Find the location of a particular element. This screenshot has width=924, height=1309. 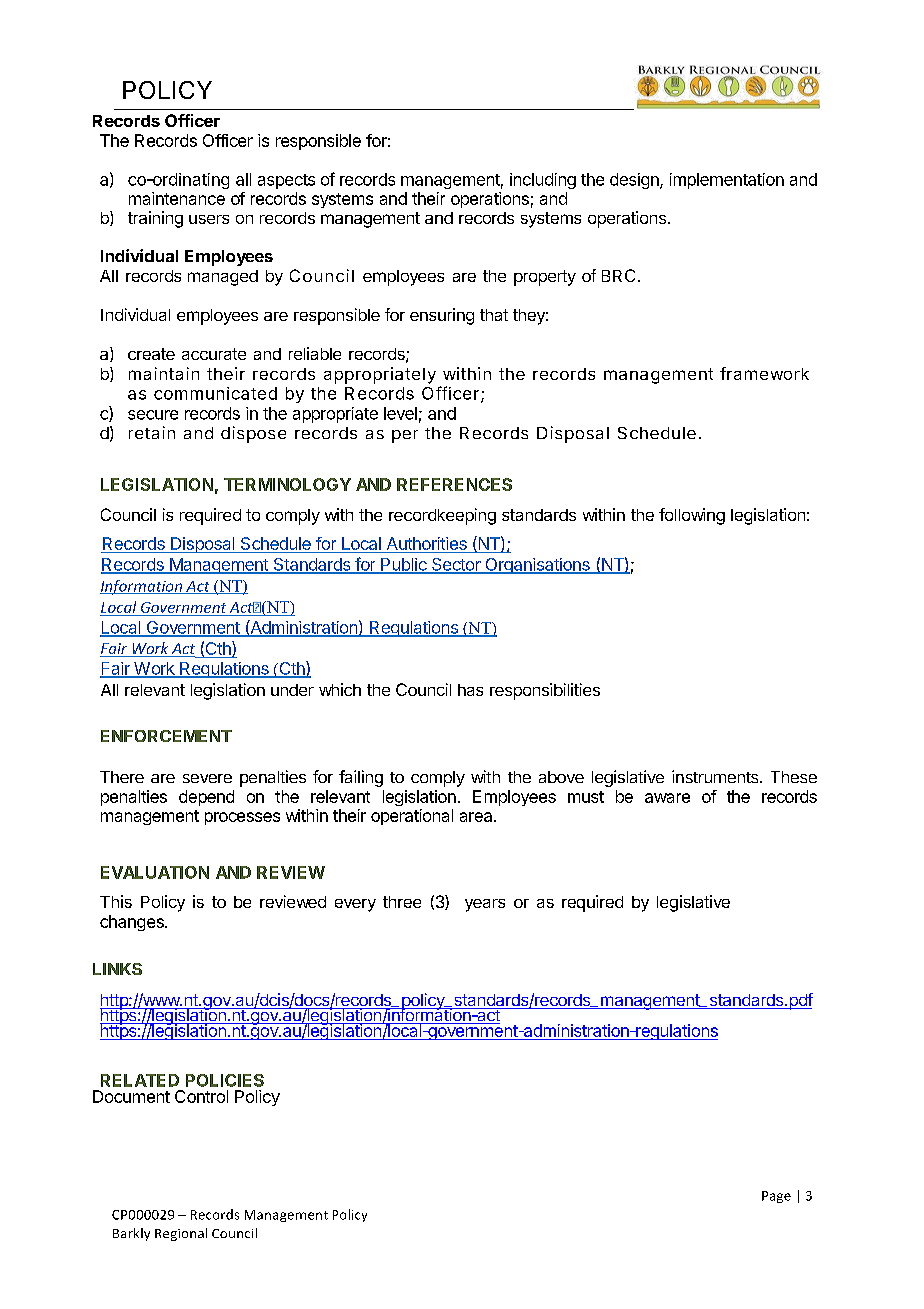

implementation is located at coordinates (727, 181).
